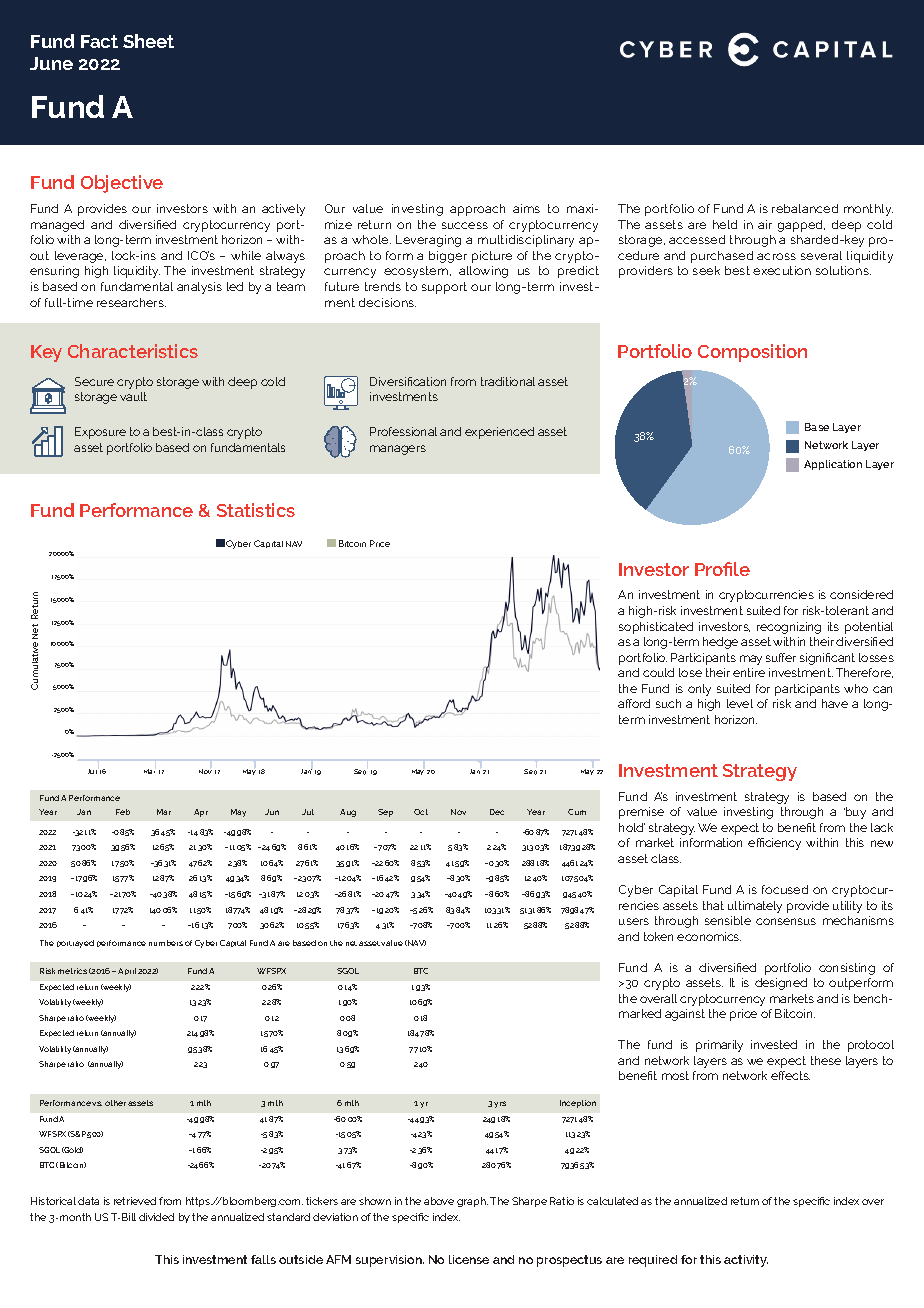  I want to click on suffer, so click(781, 657).
